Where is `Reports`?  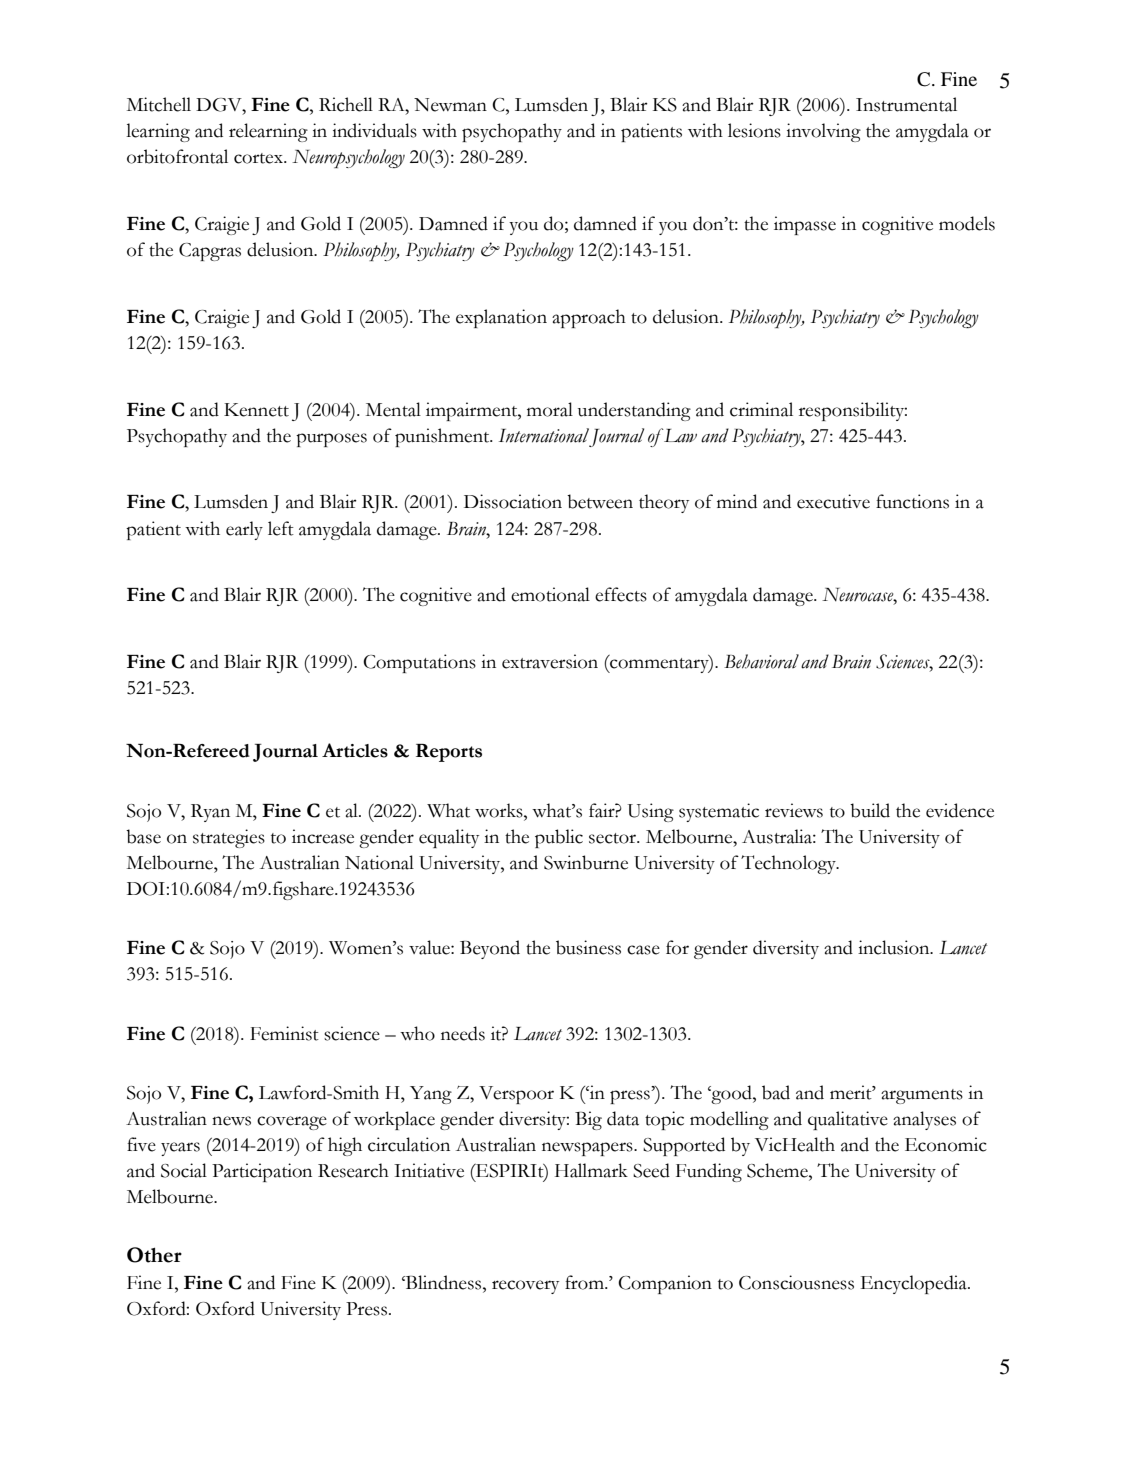
Reports is located at coordinates (449, 753).
